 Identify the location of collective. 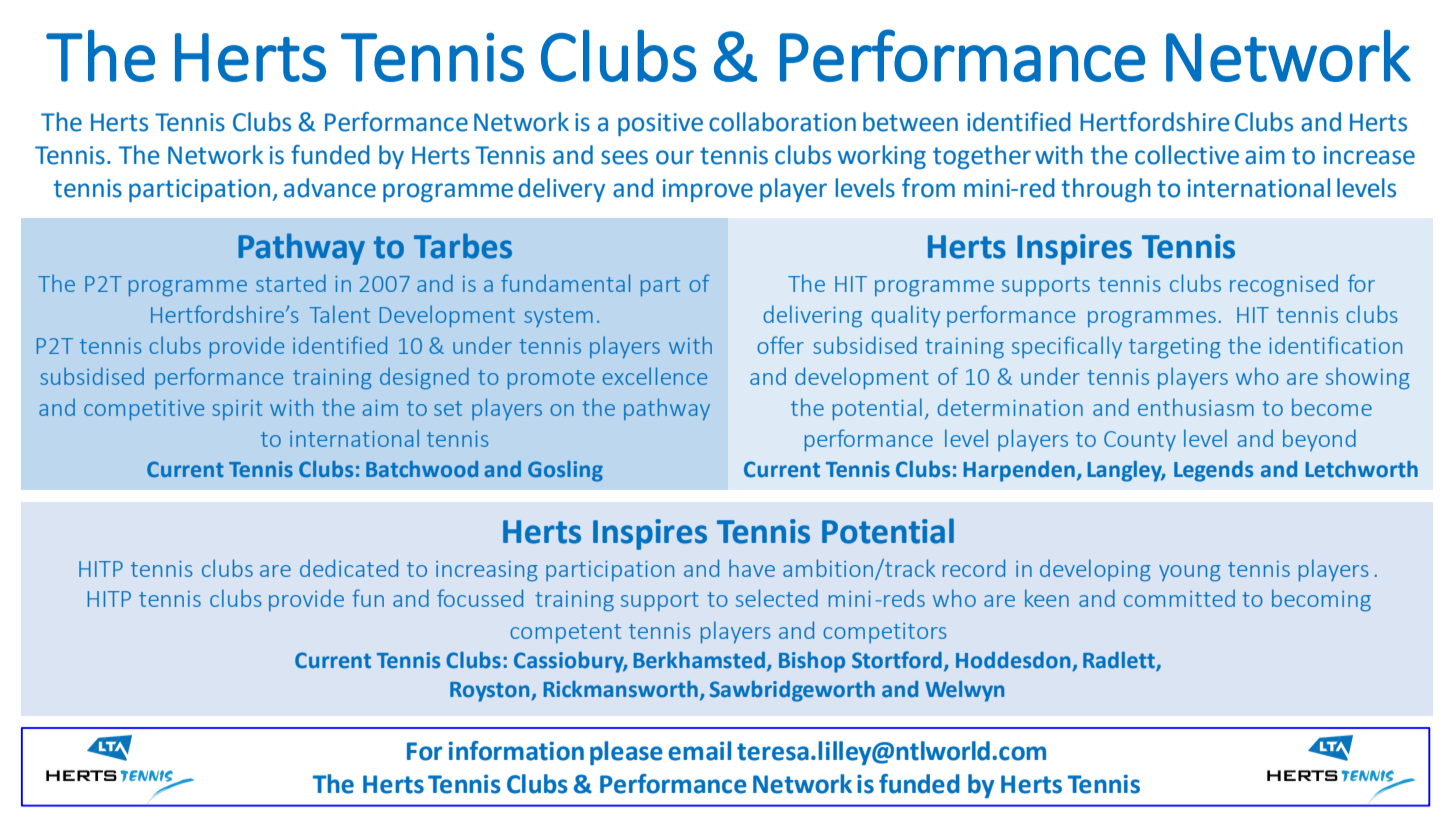
(1187, 155).
